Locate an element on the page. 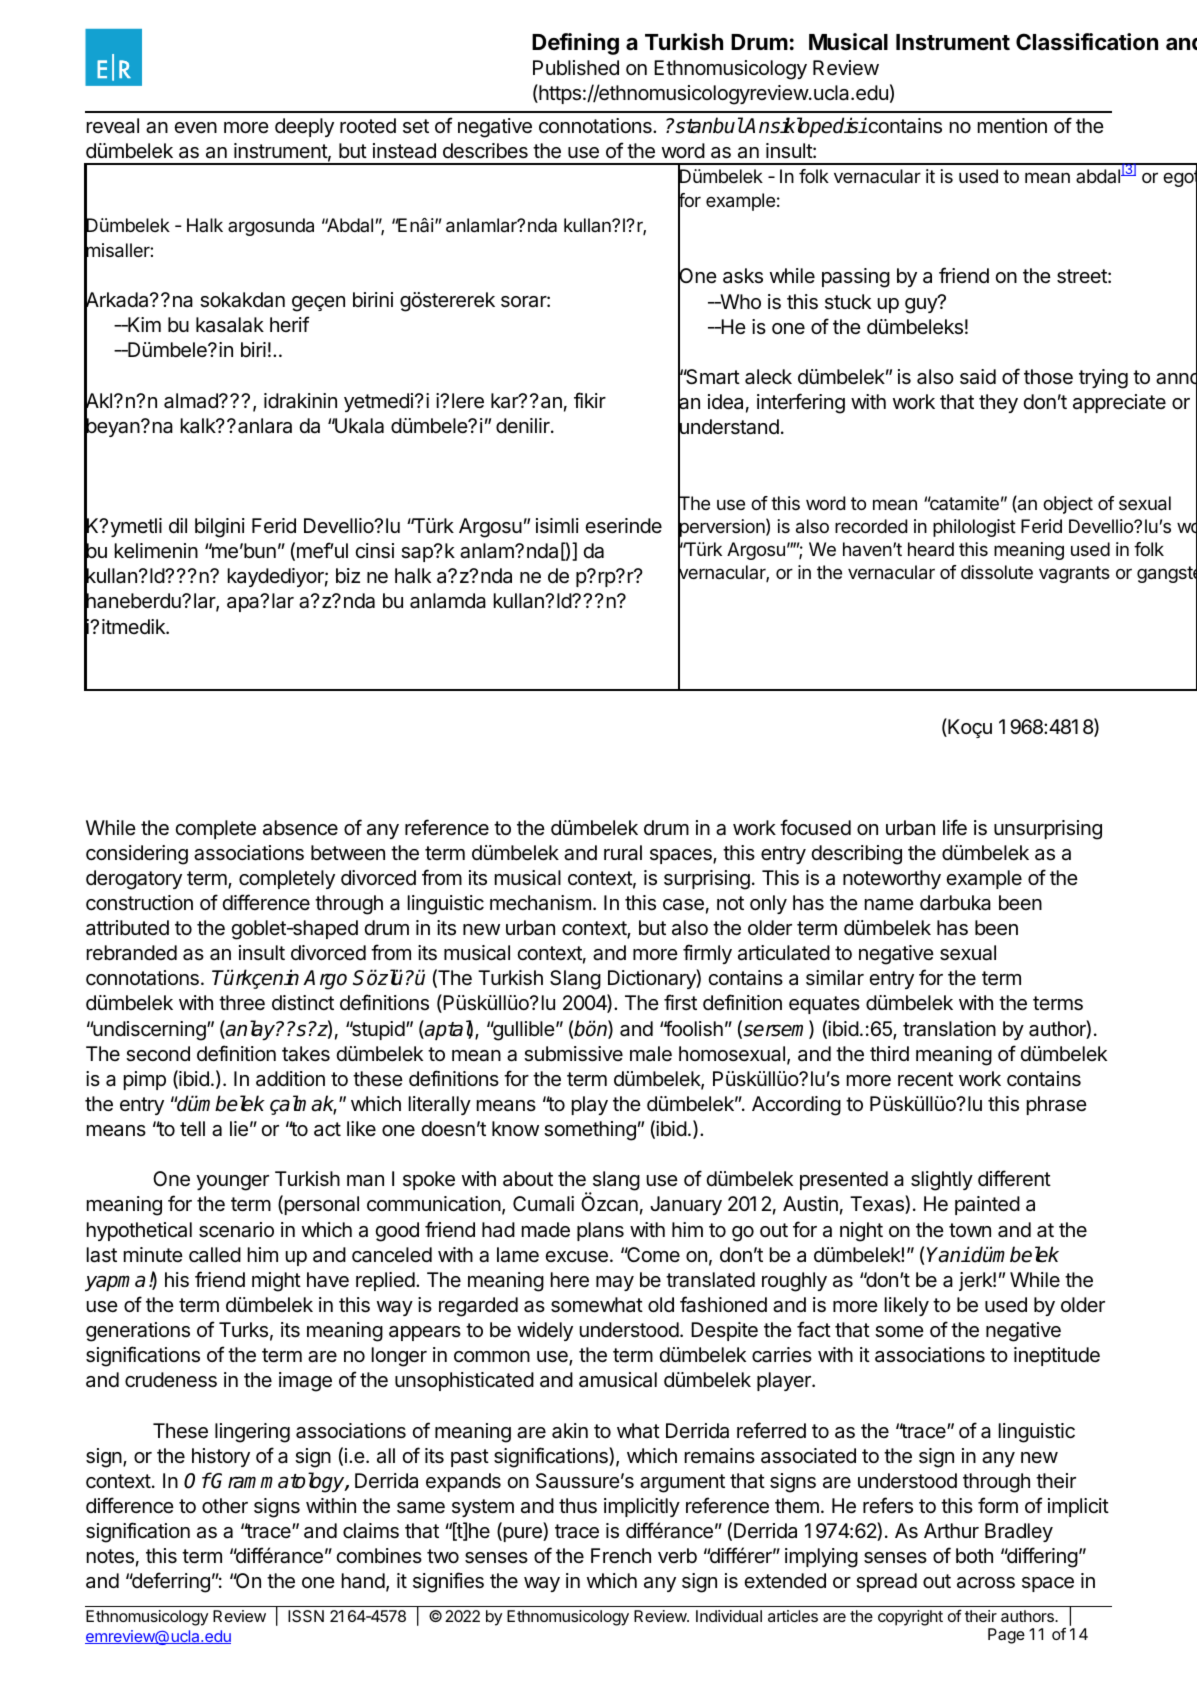 Image resolution: width=1197 pixels, height=1692 pixels. even is located at coordinates (195, 127).
